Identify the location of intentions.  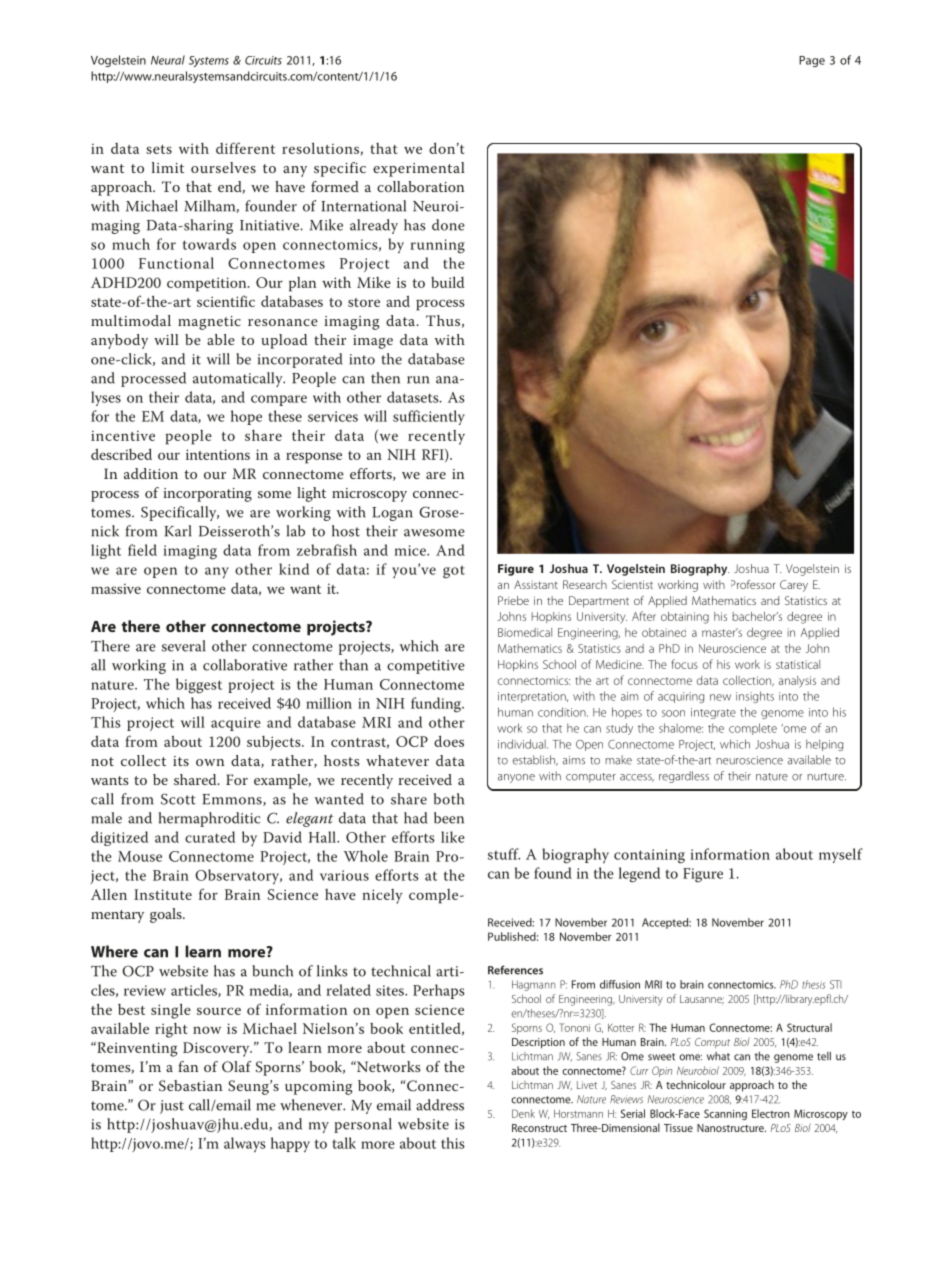
(218, 454).
